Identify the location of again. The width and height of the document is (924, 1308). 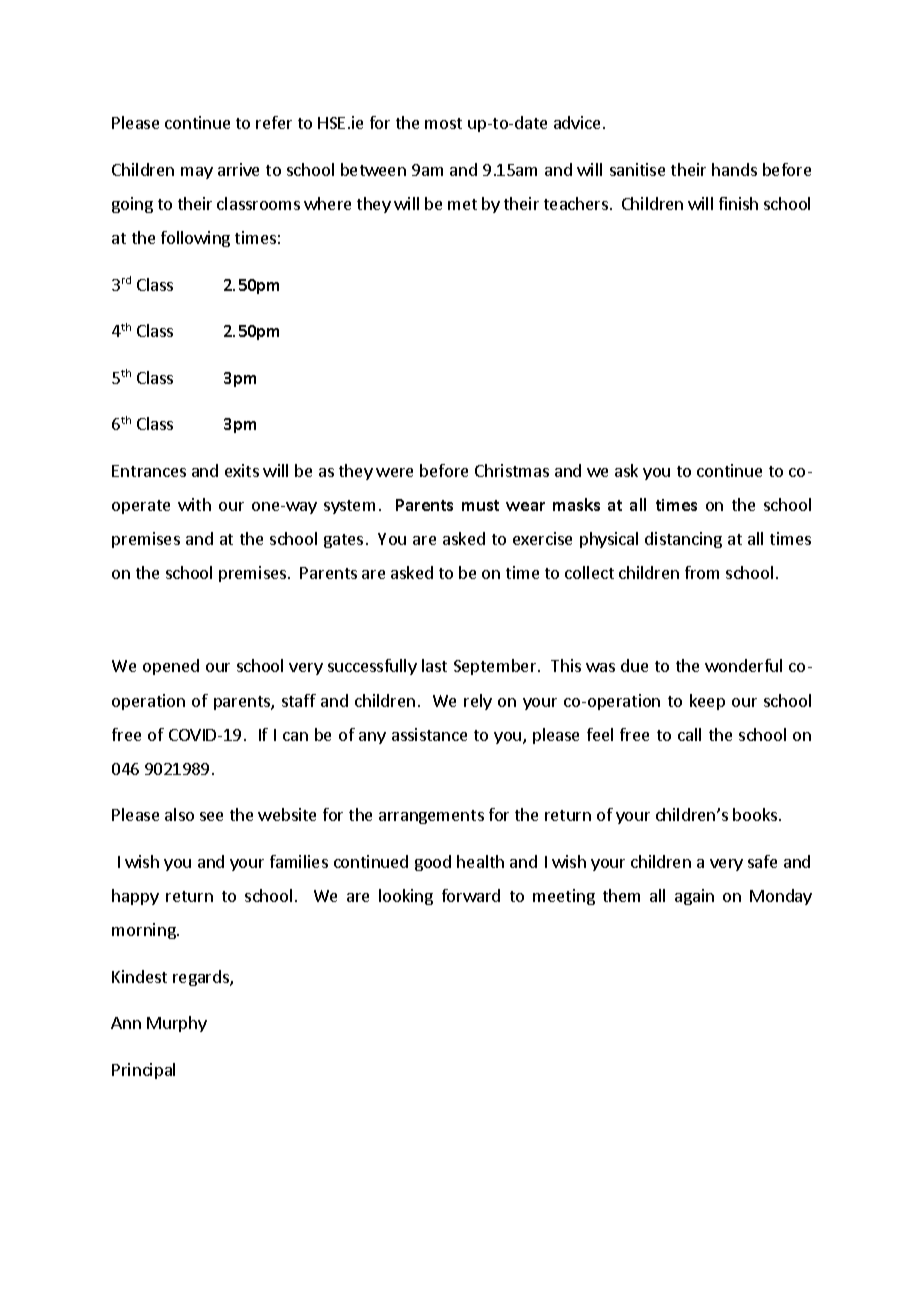
(694, 897).
